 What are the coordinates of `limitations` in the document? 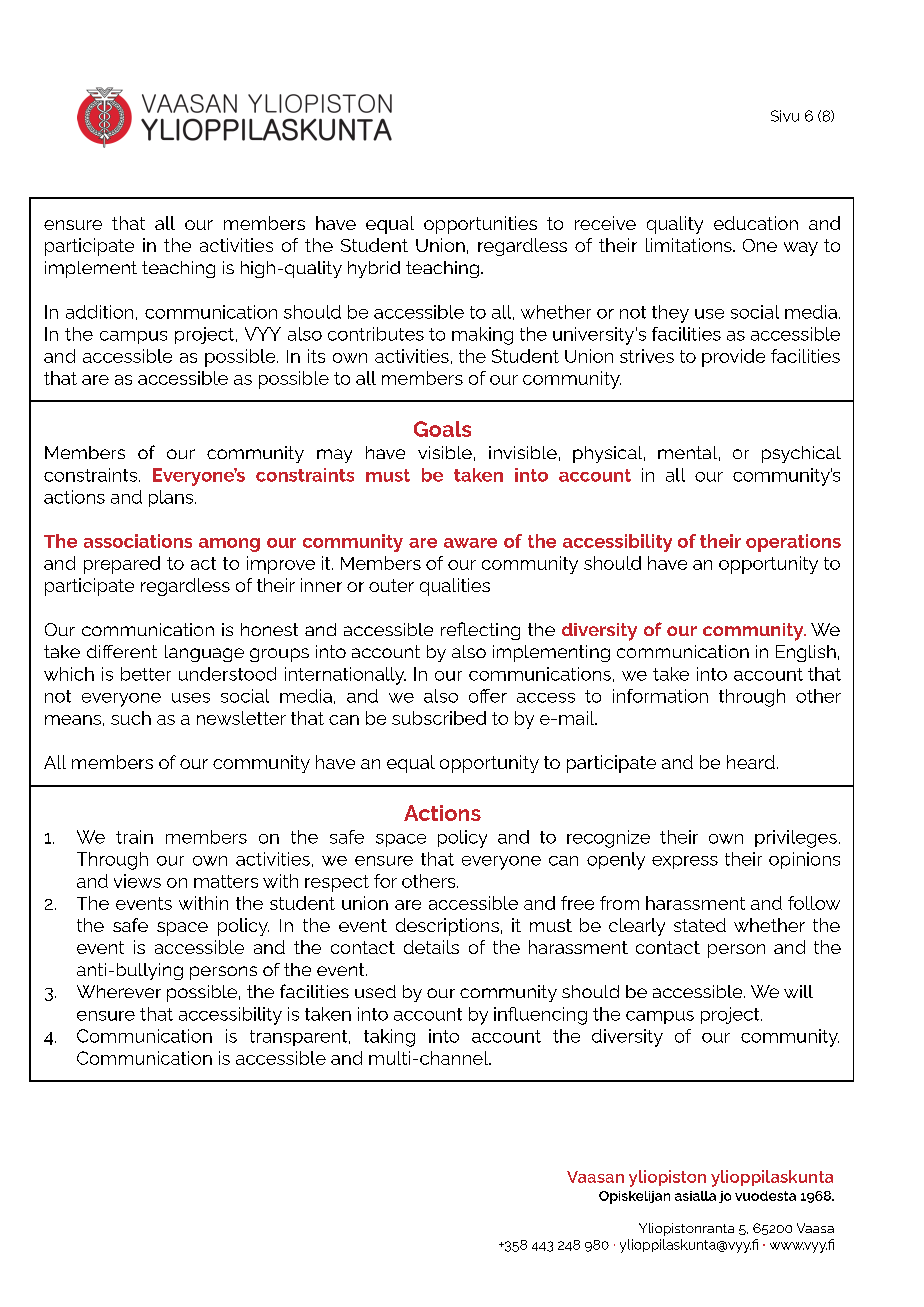 It's located at (690, 245).
